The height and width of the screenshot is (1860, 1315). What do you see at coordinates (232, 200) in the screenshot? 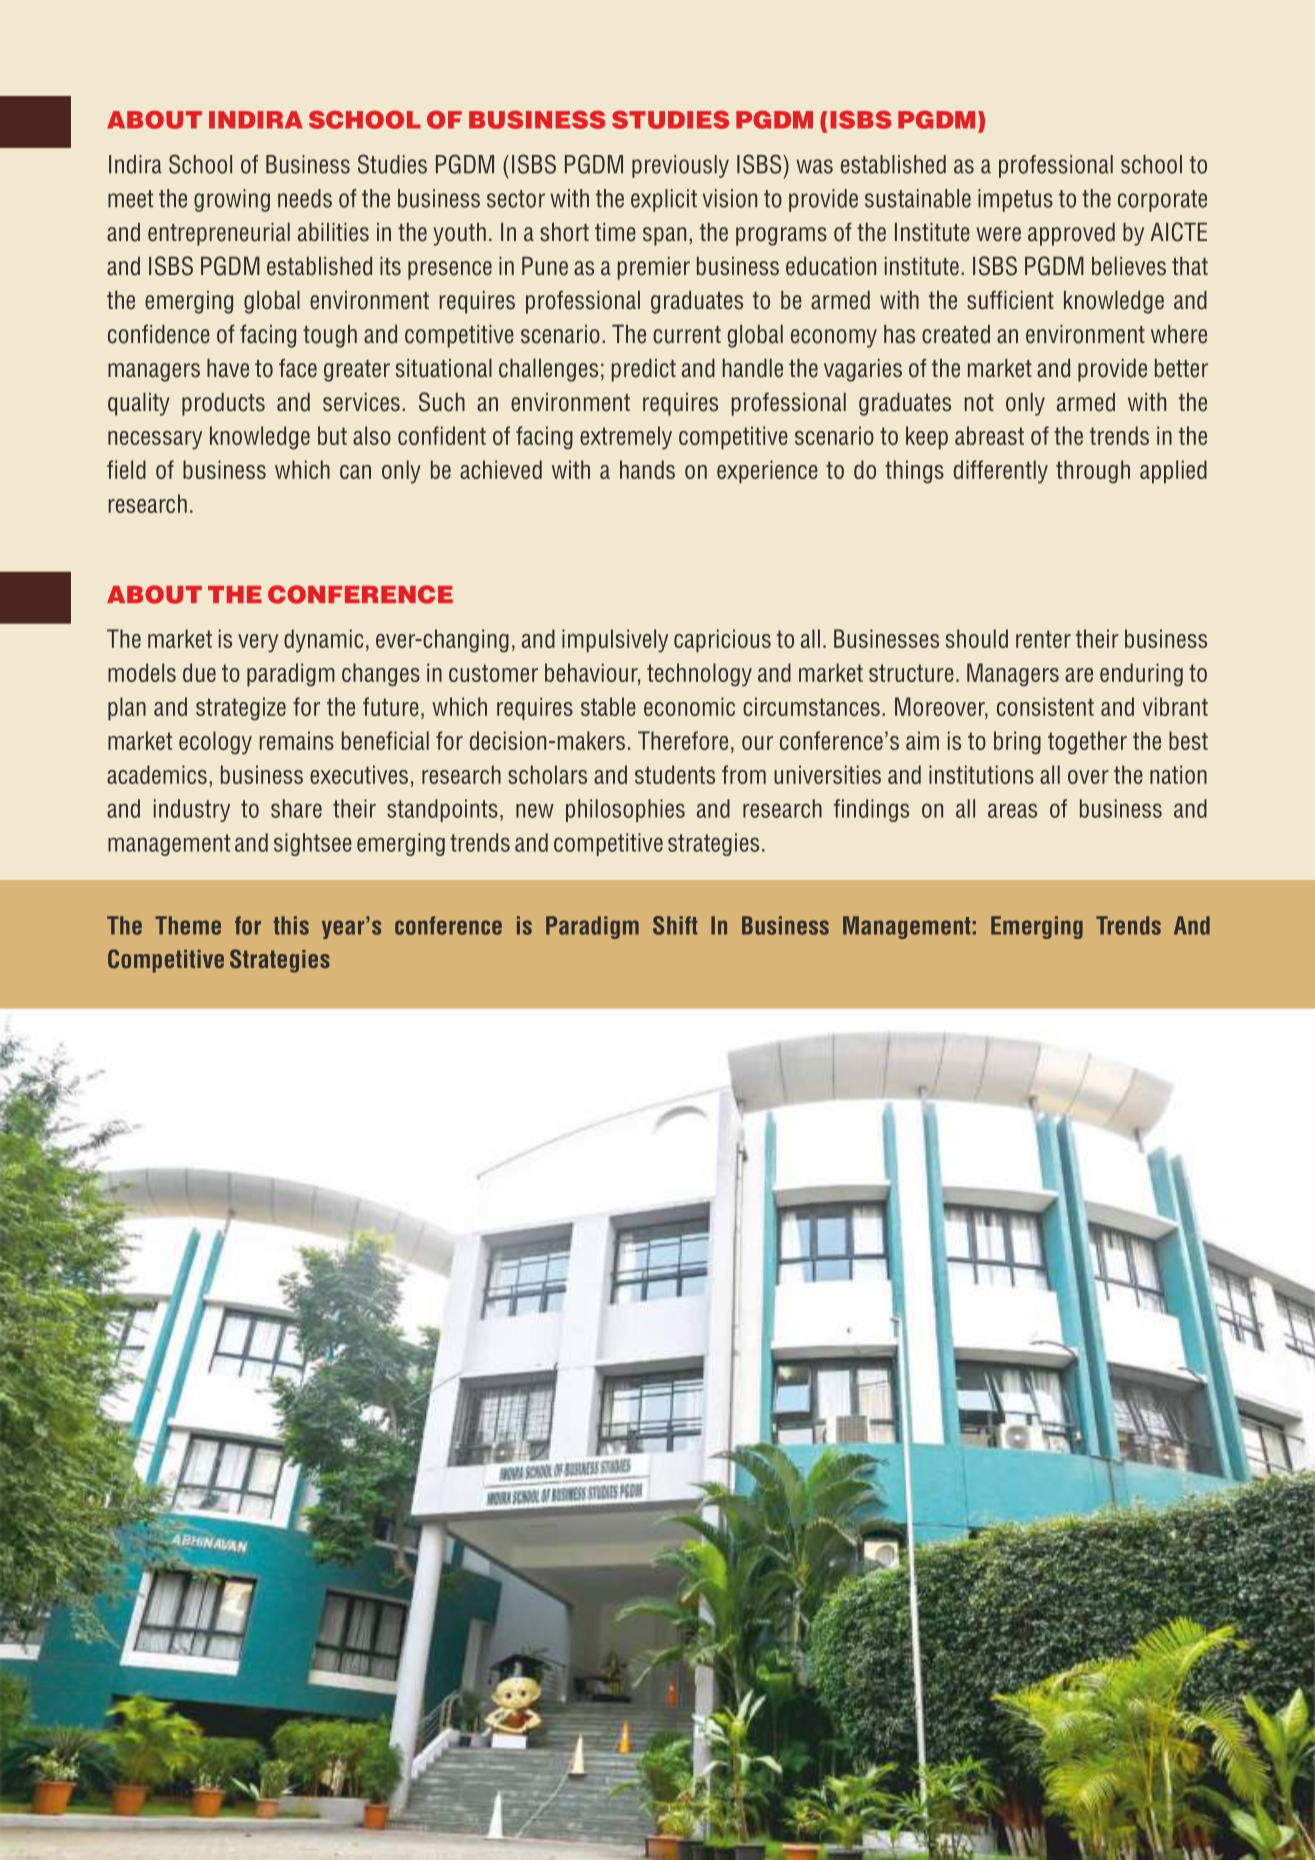
I see `growing` at bounding box center [232, 200].
